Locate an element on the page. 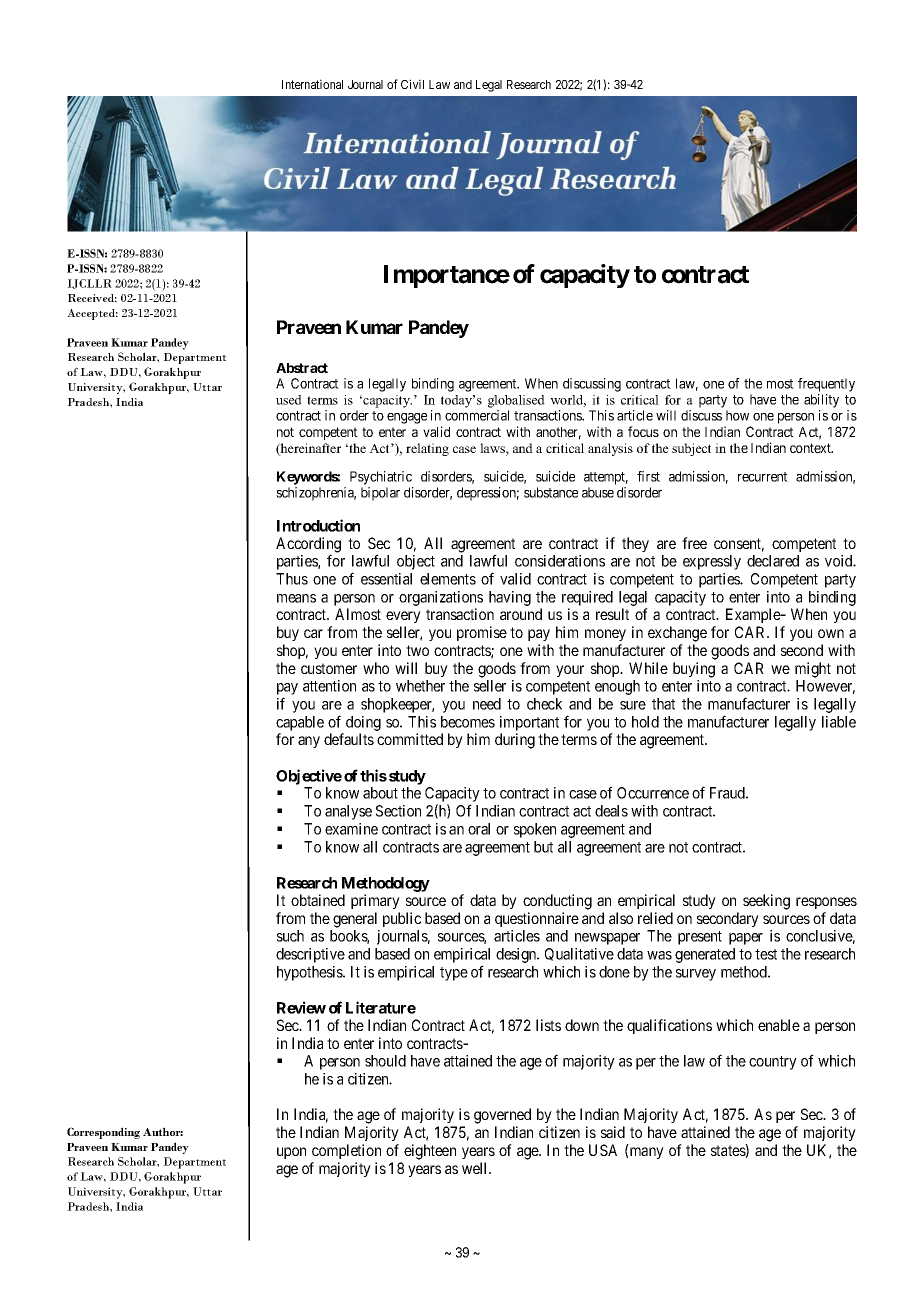  promise is located at coordinates (482, 633).
